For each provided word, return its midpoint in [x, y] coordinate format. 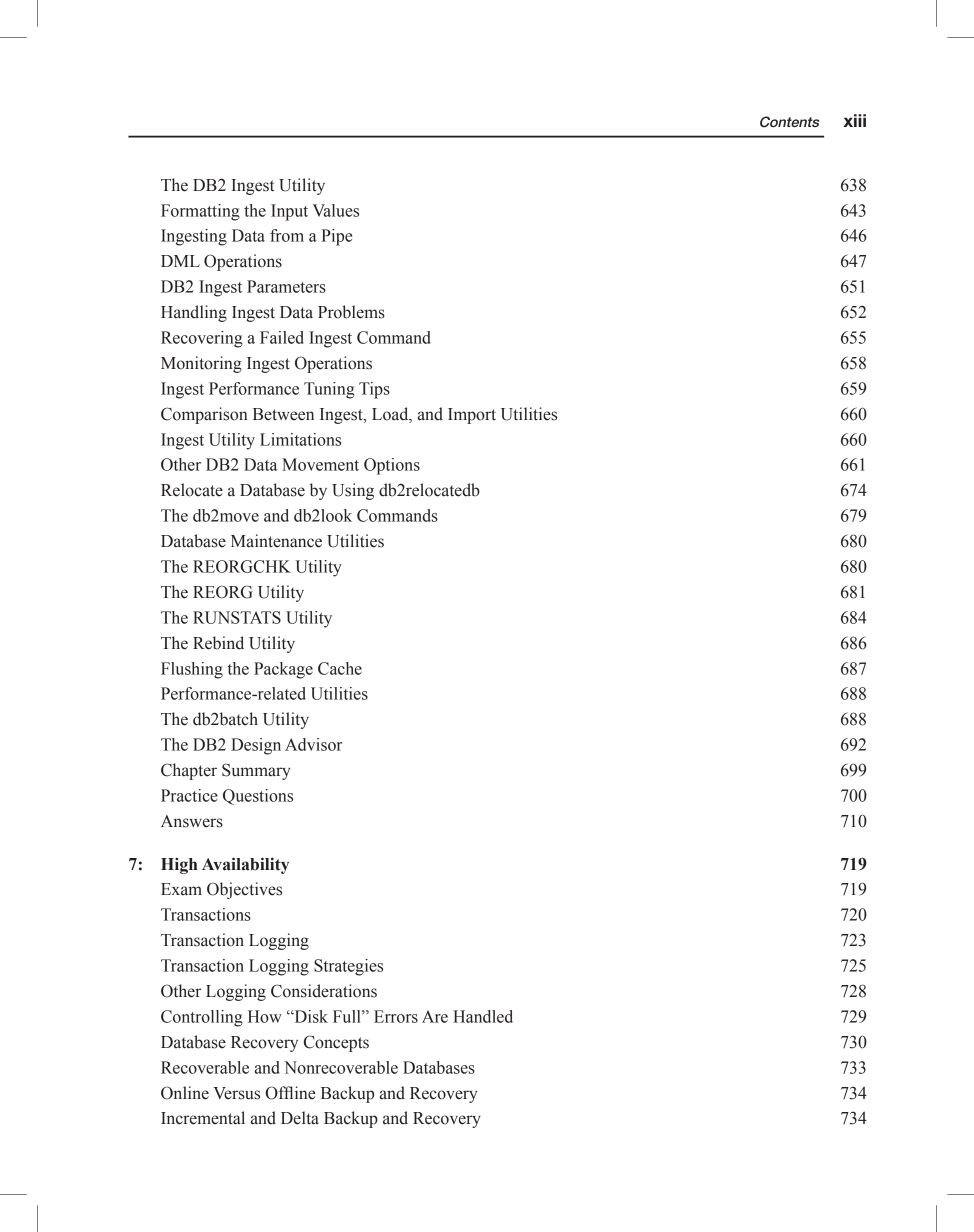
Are [435, 1016]
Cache [340, 668]
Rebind [218, 643]
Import [472, 416]
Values [336, 210]
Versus [236, 1093]
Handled [483, 1016]
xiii [855, 120]
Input [289, 212]
